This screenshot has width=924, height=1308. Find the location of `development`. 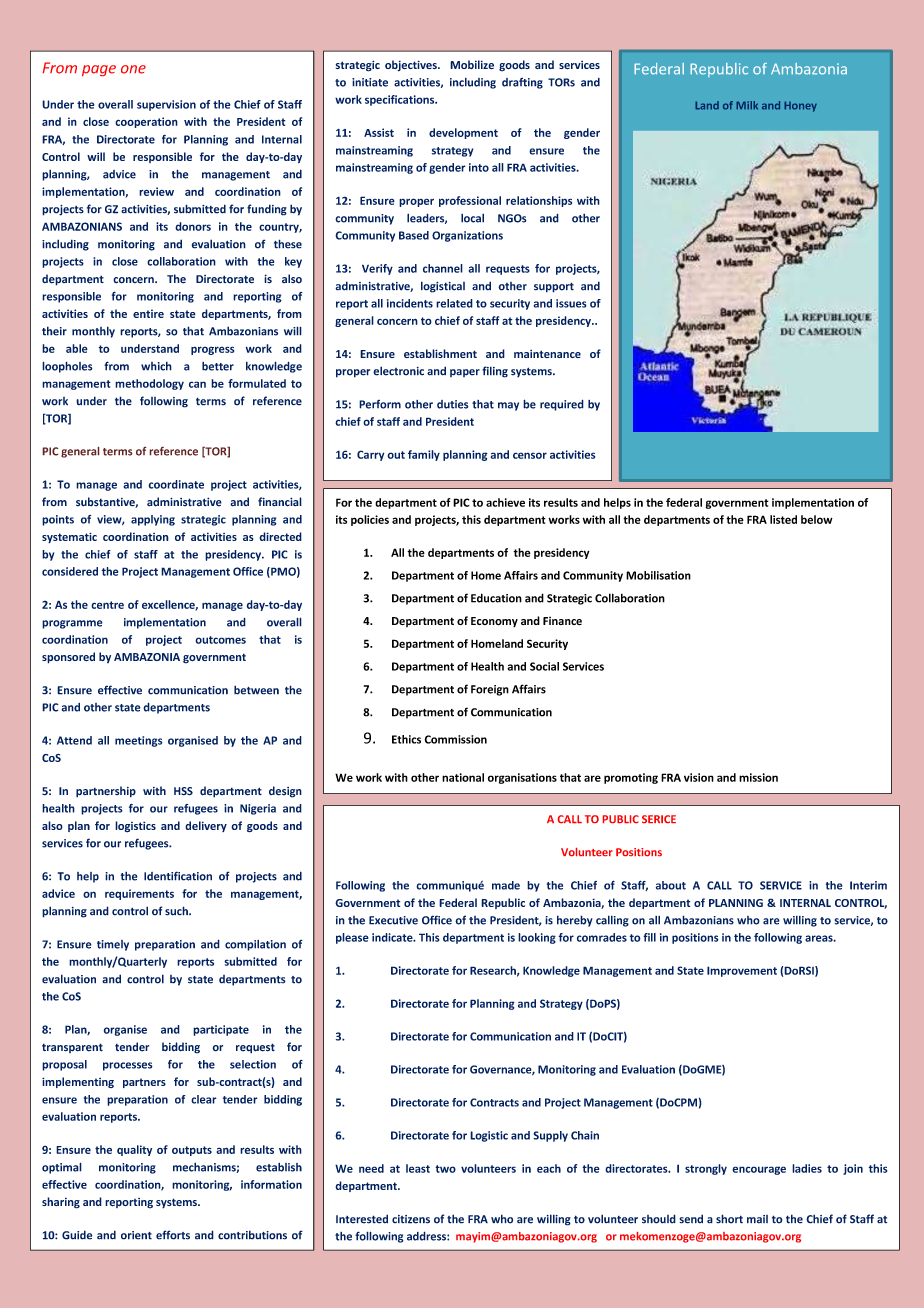

development is located at coordinates (463, 133).
